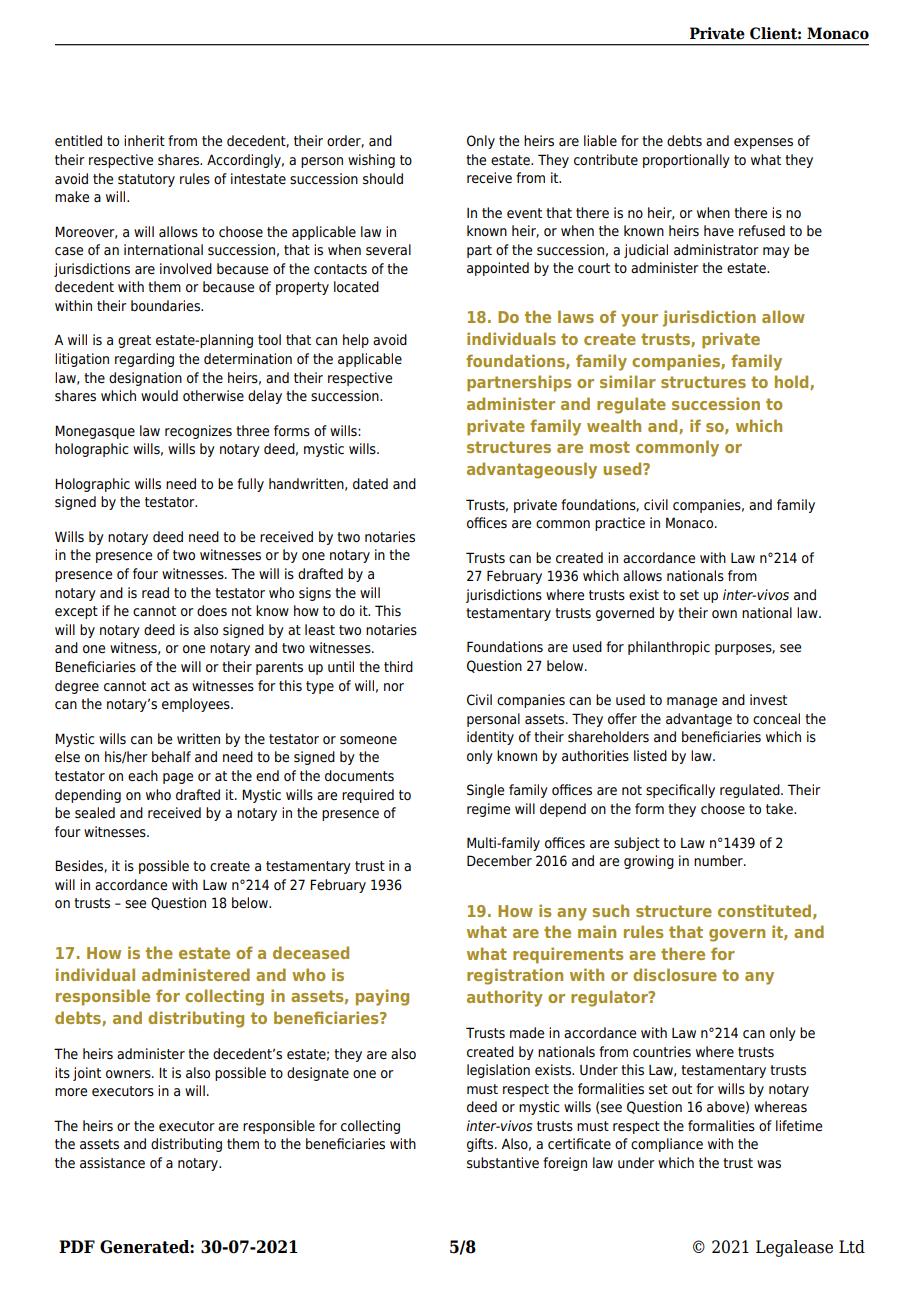 The image size is (924, 1308). I want to click on disclosure, so click(675, 974).
